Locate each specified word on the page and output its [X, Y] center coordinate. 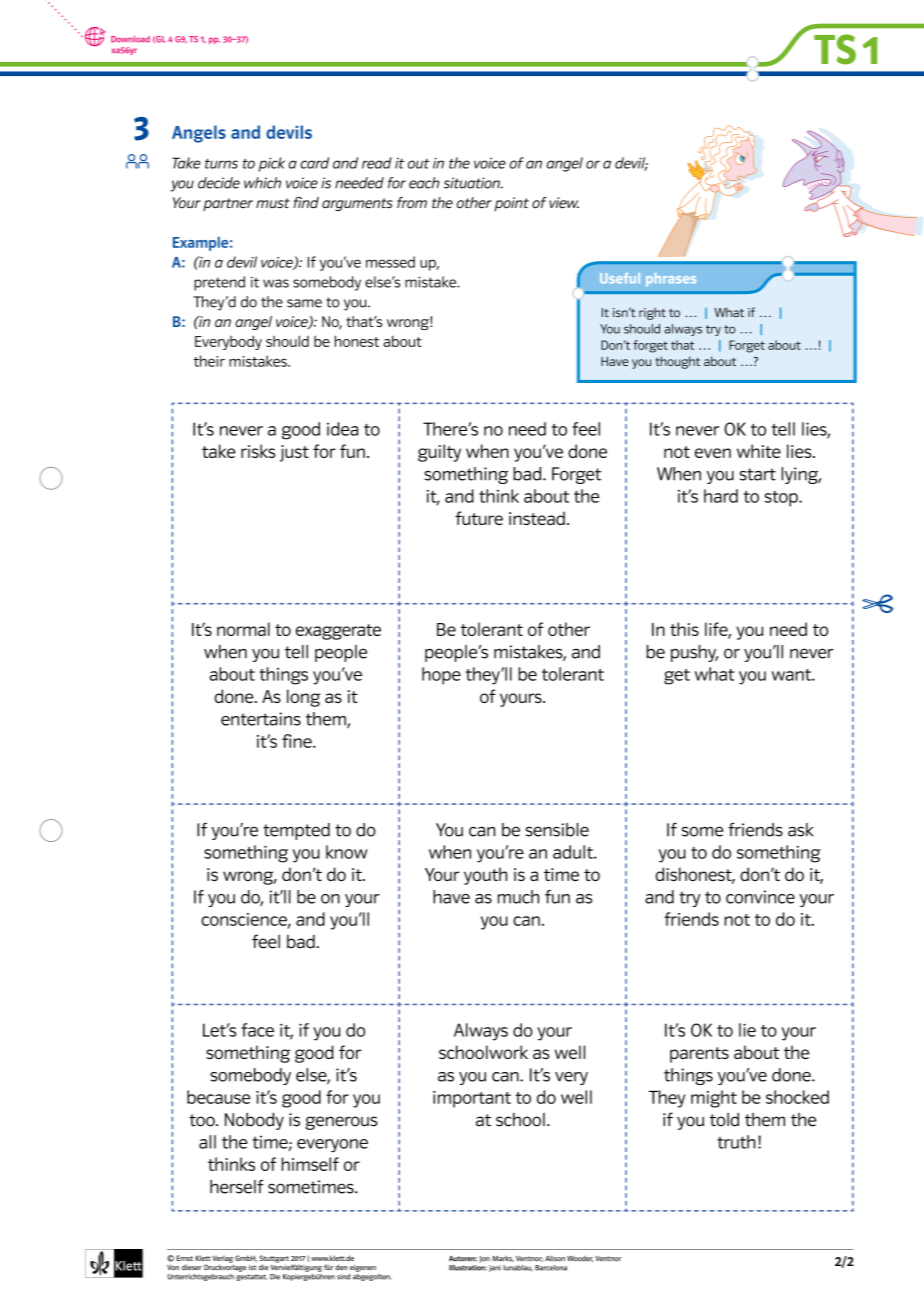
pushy [694, 653]
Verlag [223, 1260]
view [564, 203]
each [424, 183]
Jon [485, 1259]
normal [243, 629]
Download [130, 39]
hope [441, 676]
